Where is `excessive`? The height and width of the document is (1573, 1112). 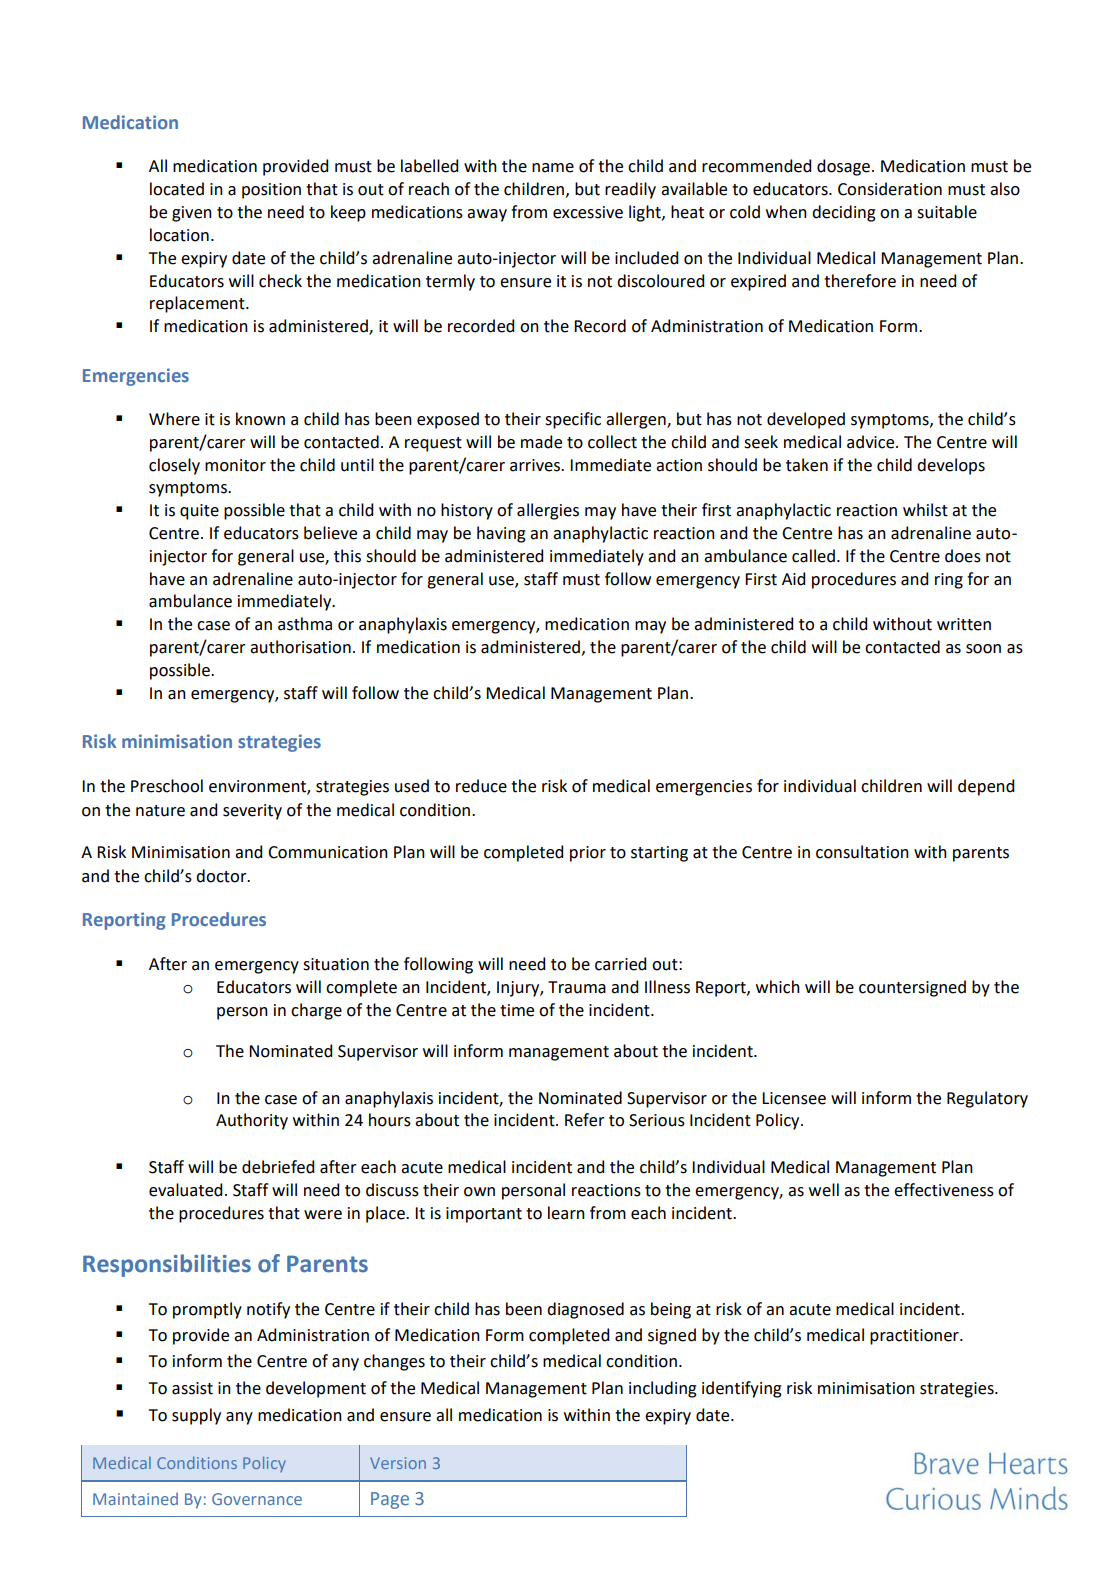 excessive is located at coordinates (588, 212).
